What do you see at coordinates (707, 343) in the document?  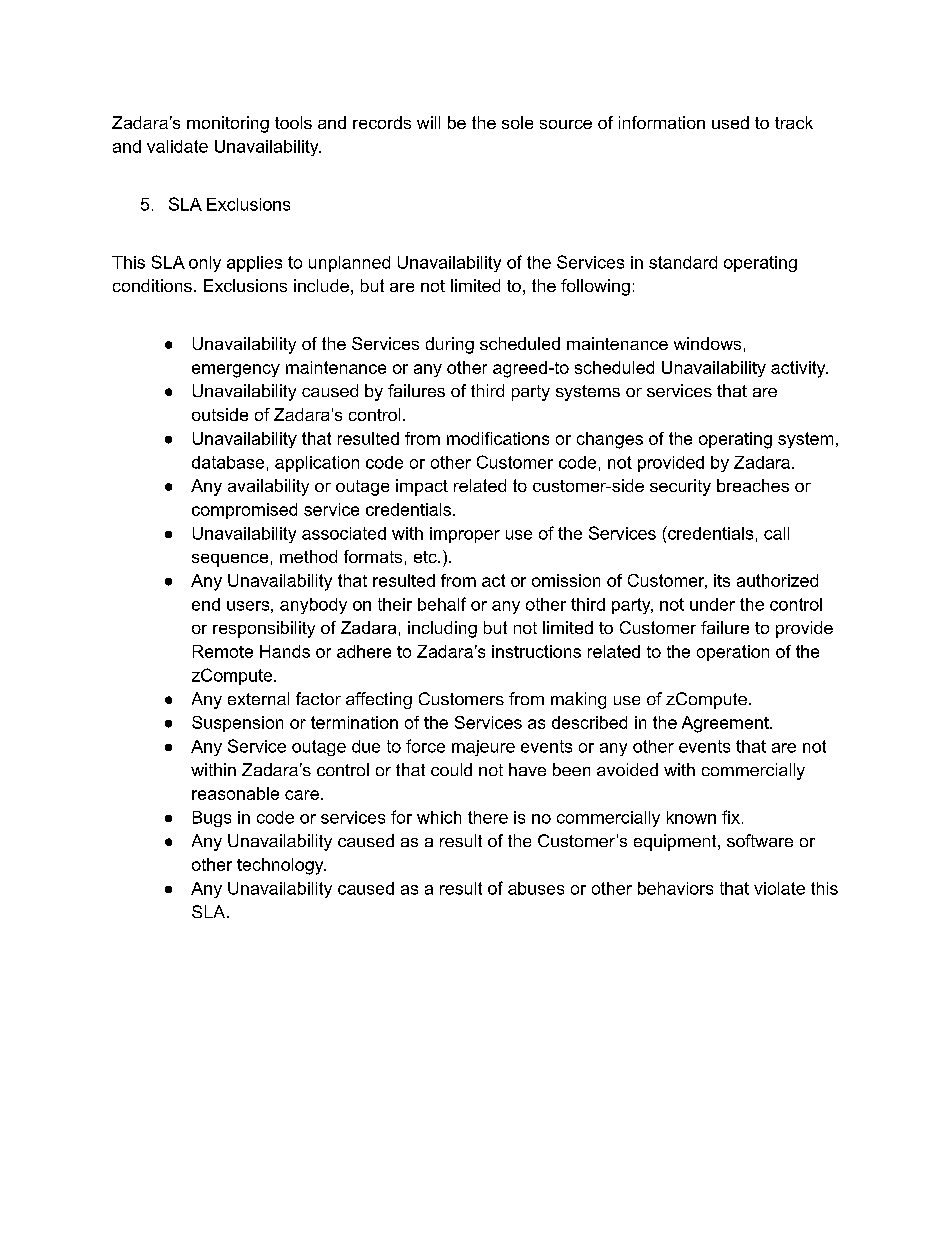 I see `windows` at bounding box center [707, 343].
